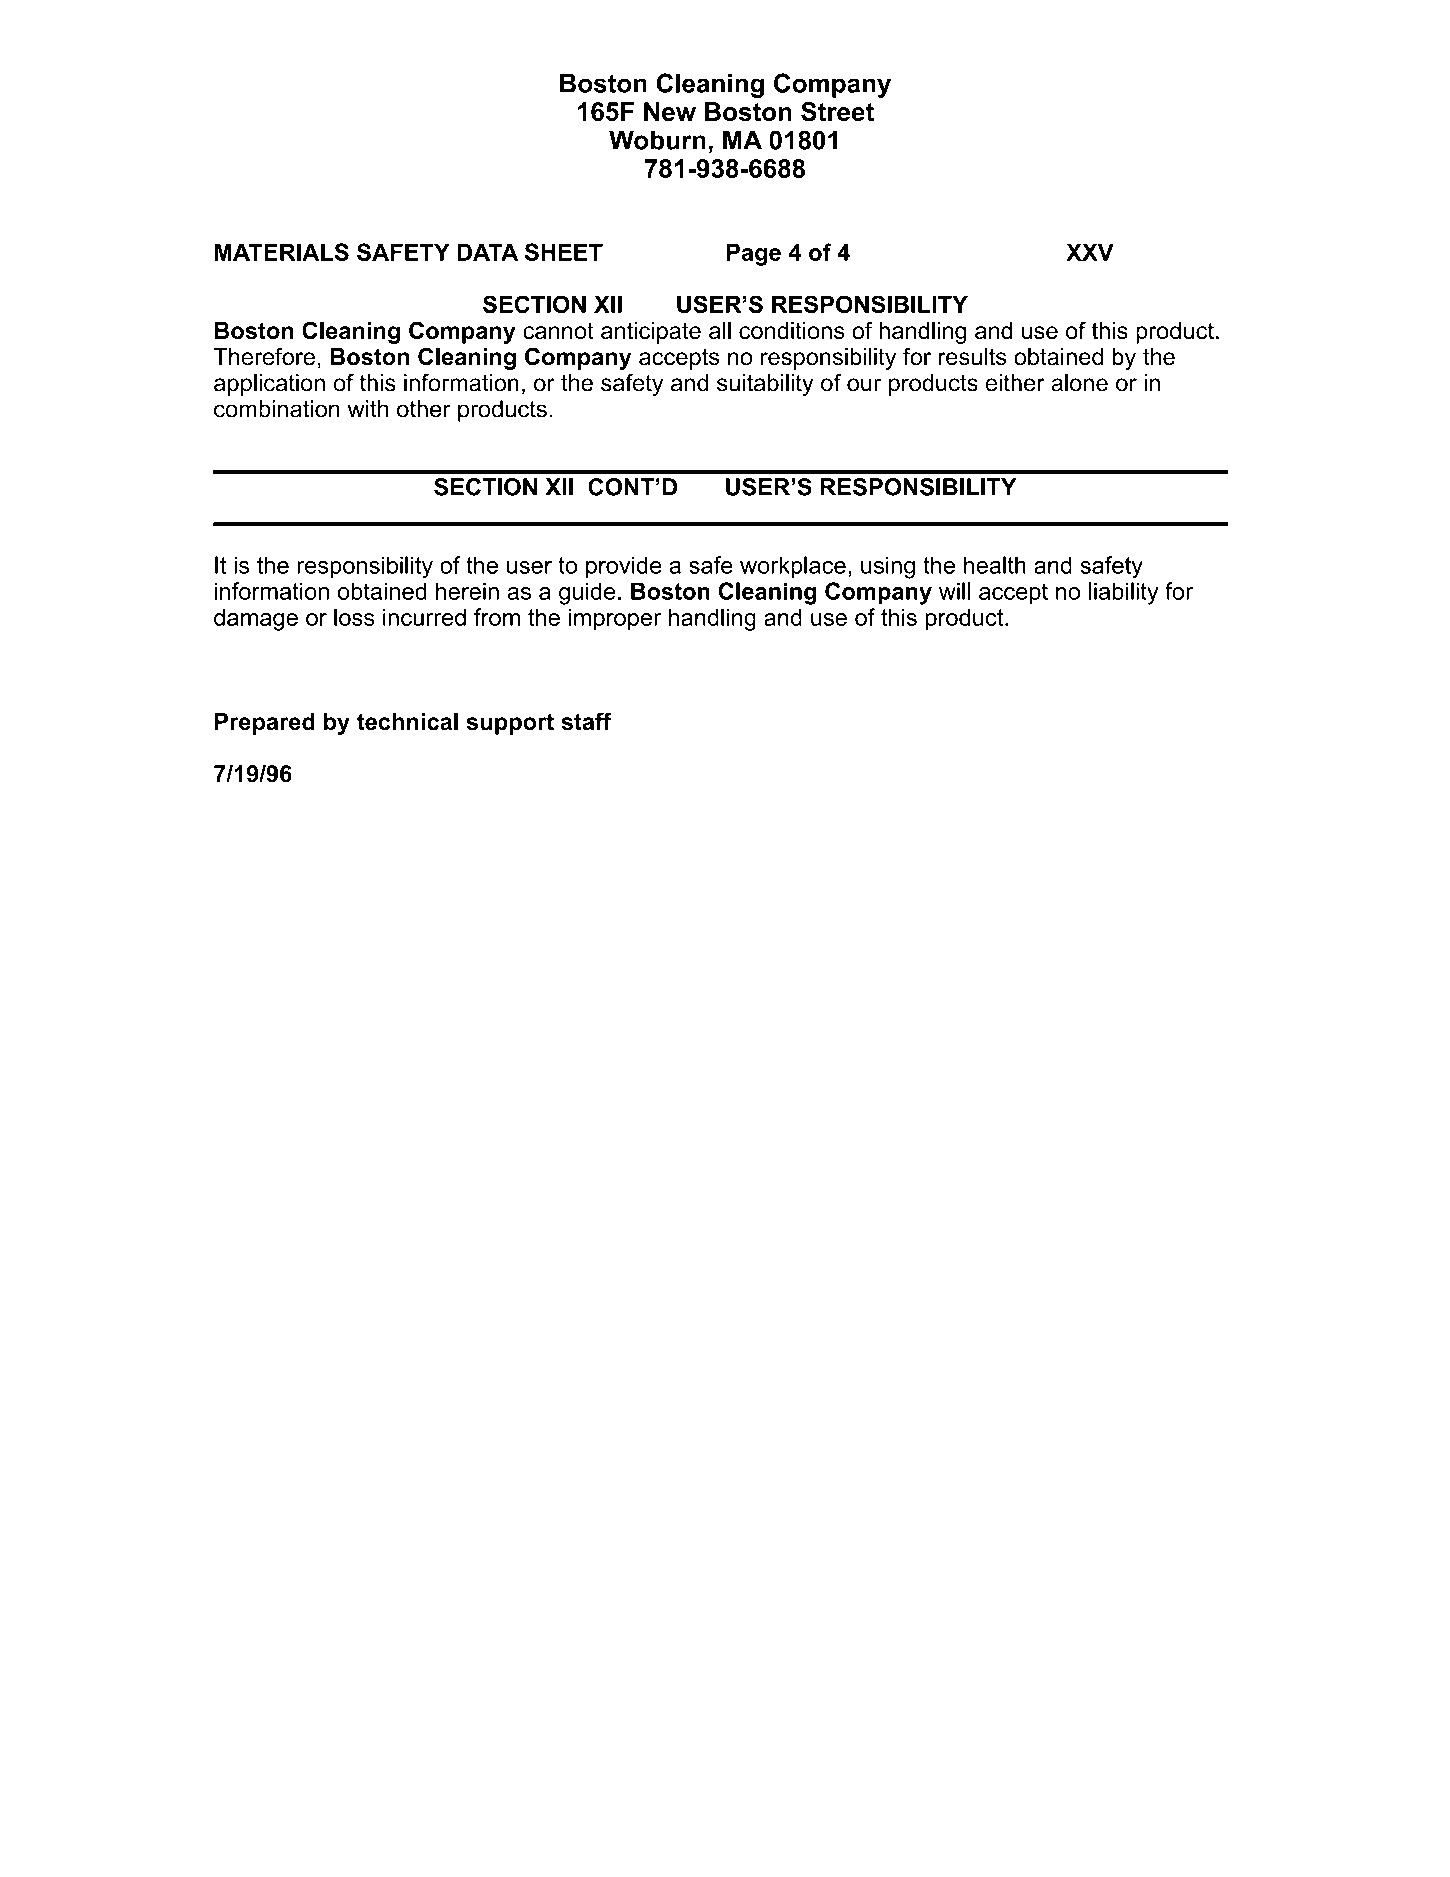 This screenshot has width=1450, height=1877. Describe the element at coordinates (1090, 252) in the screenshot. I see `XXV` at that location.
